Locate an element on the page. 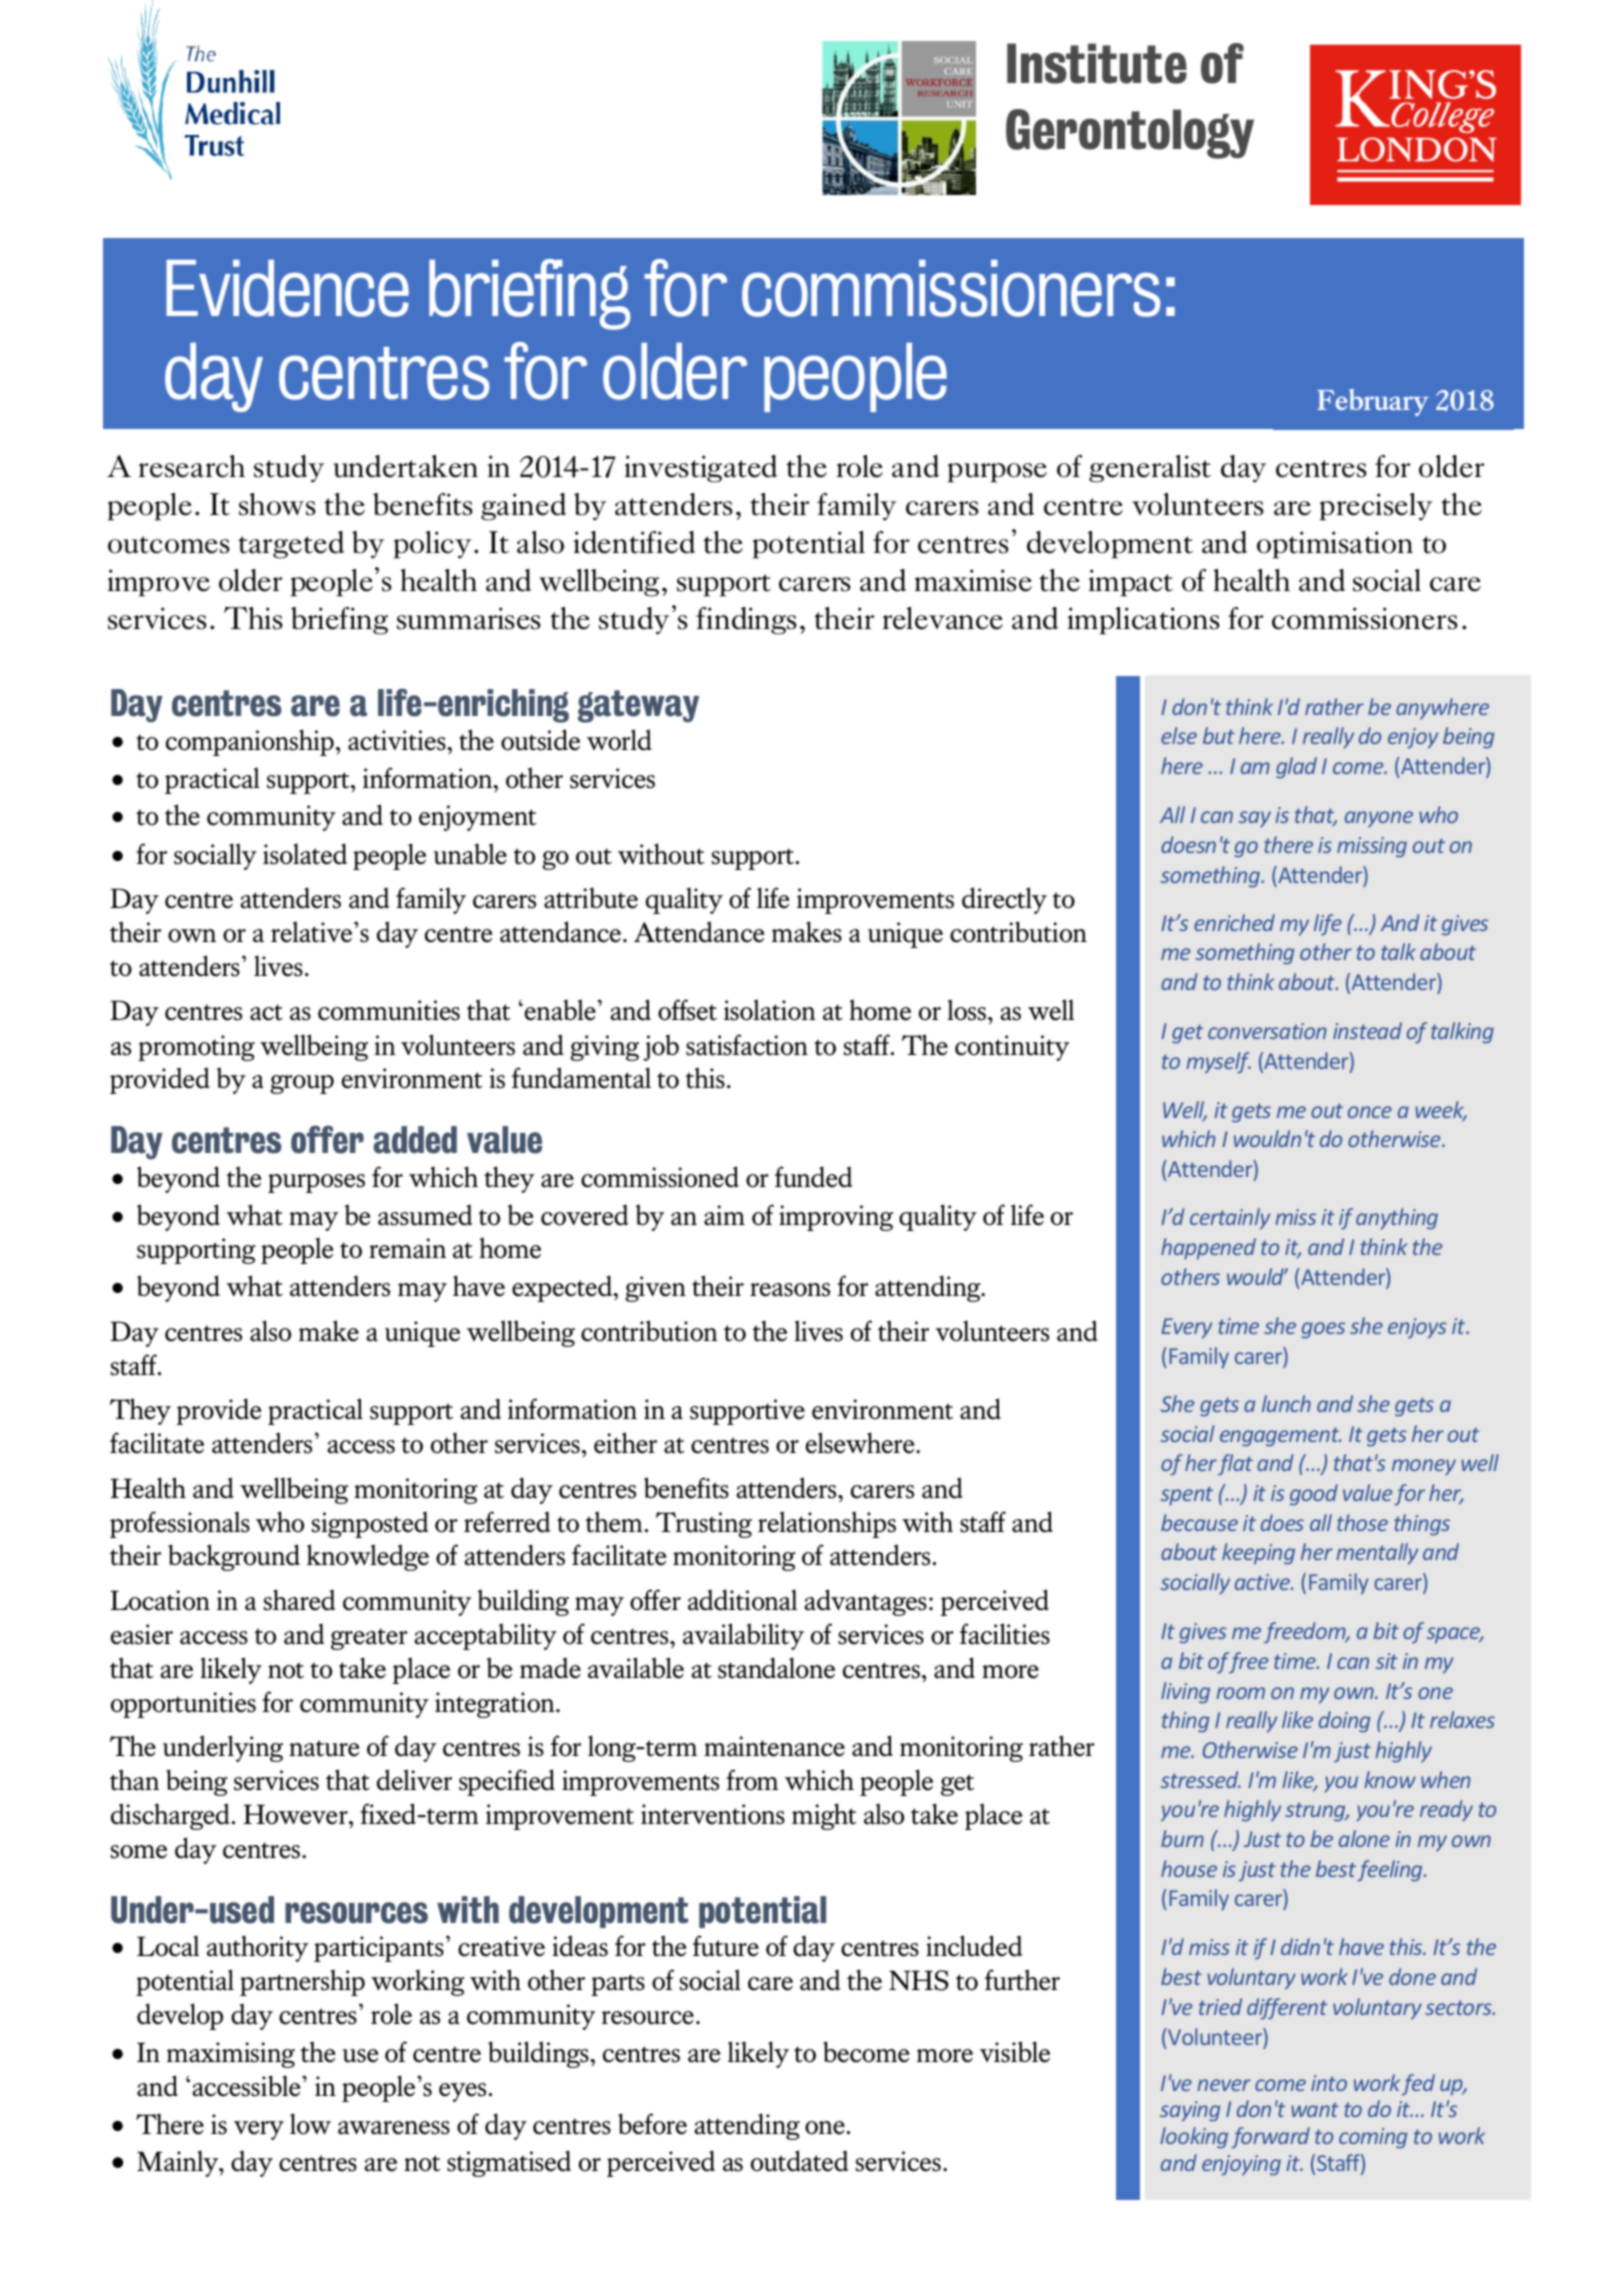 This image has height=2277, width=1610. Institute is located at coordinates (1097, 63).
